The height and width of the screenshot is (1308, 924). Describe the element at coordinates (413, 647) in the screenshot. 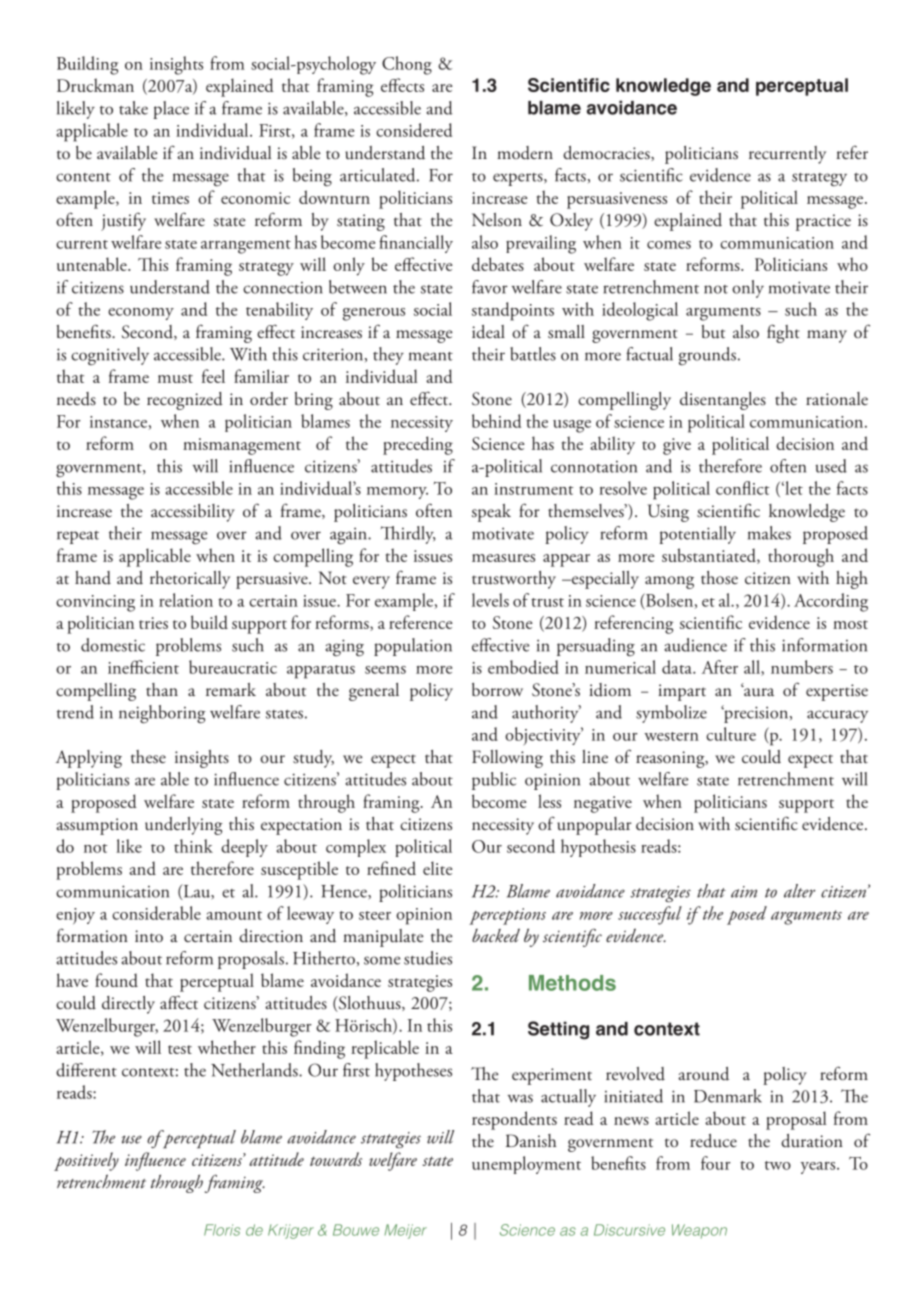

I see `population` at that location.
